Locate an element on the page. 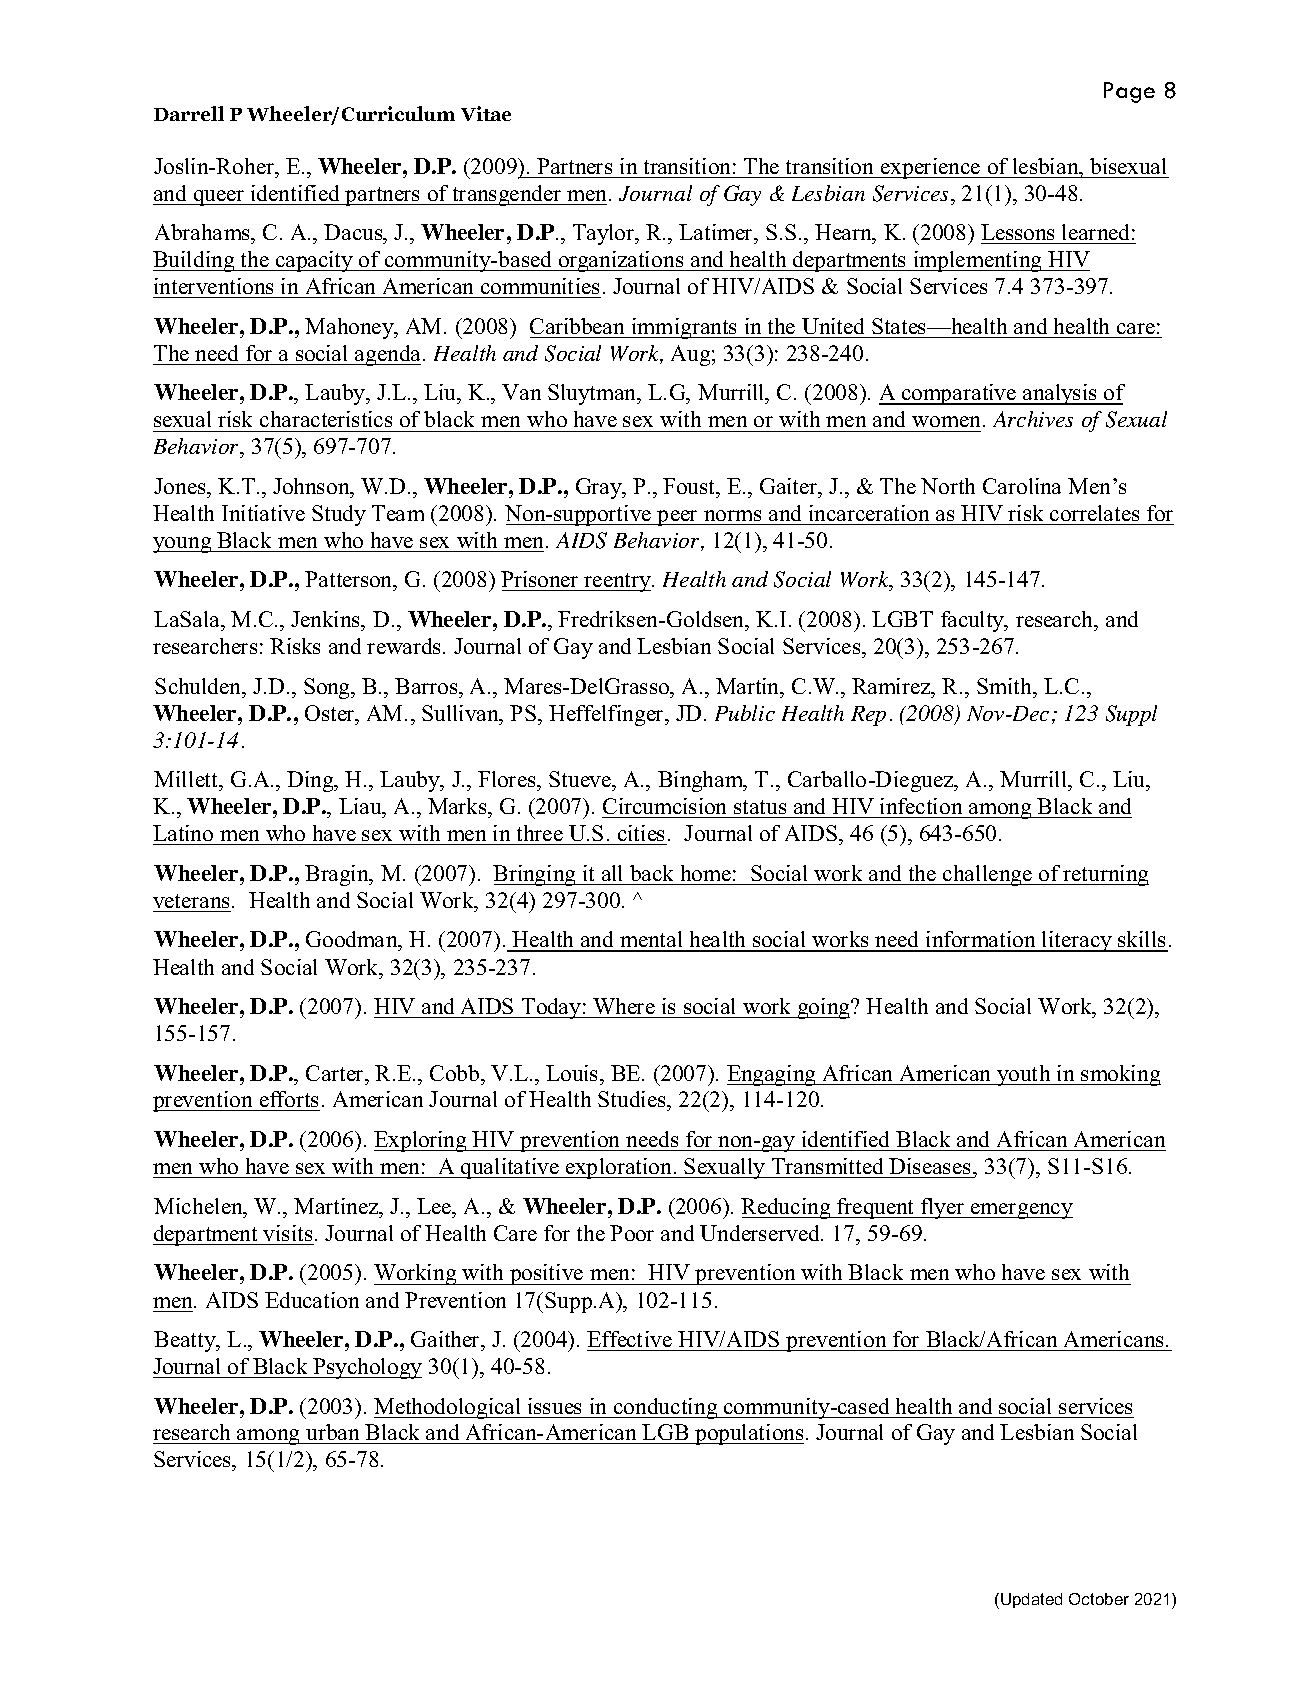  urban is located at coordinates (333, 1434).
